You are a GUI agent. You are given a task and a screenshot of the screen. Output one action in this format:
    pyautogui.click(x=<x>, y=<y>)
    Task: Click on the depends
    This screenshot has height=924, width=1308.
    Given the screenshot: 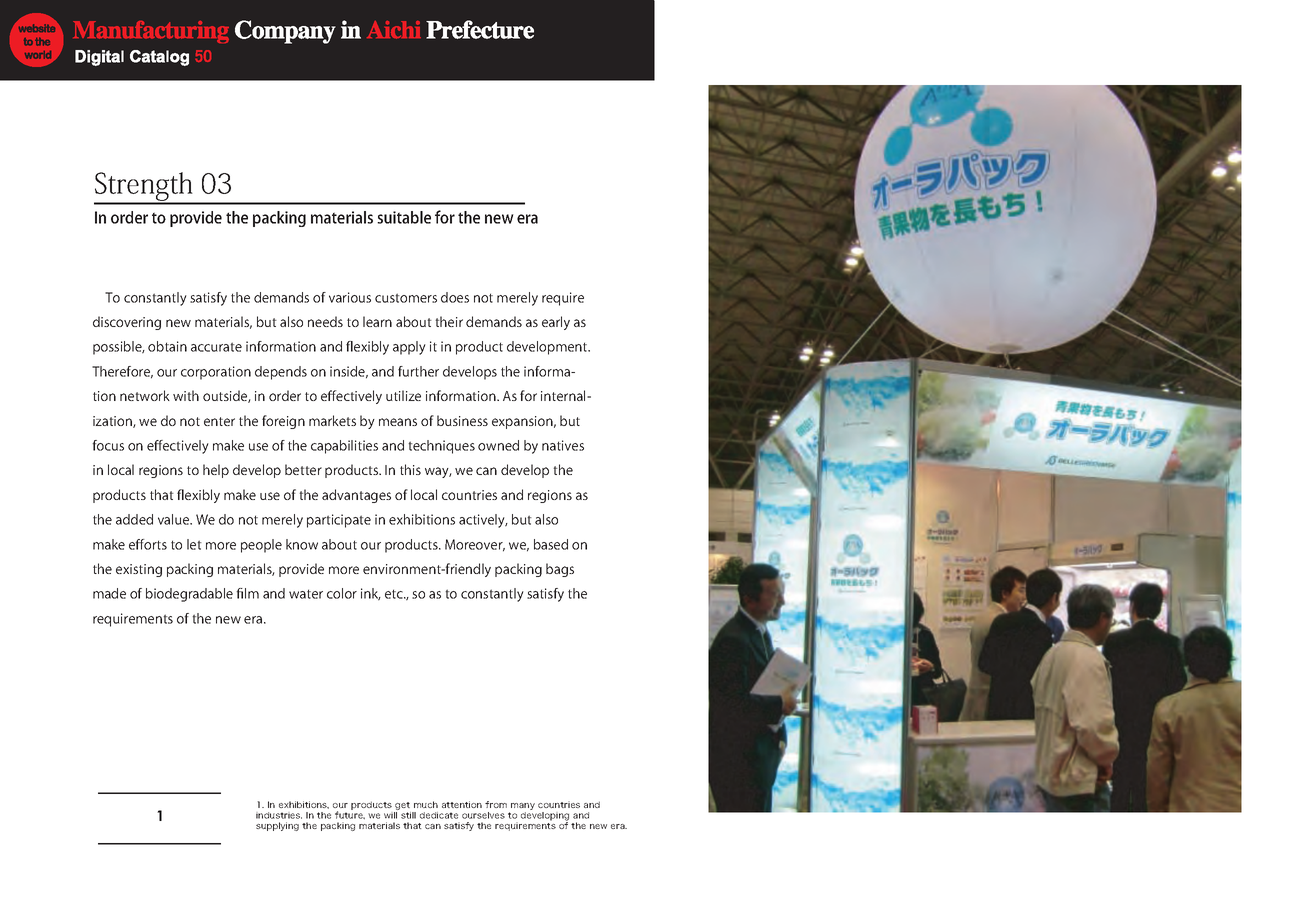 What is the action you would take?
    pyautogui.click(x=281, y=373)
